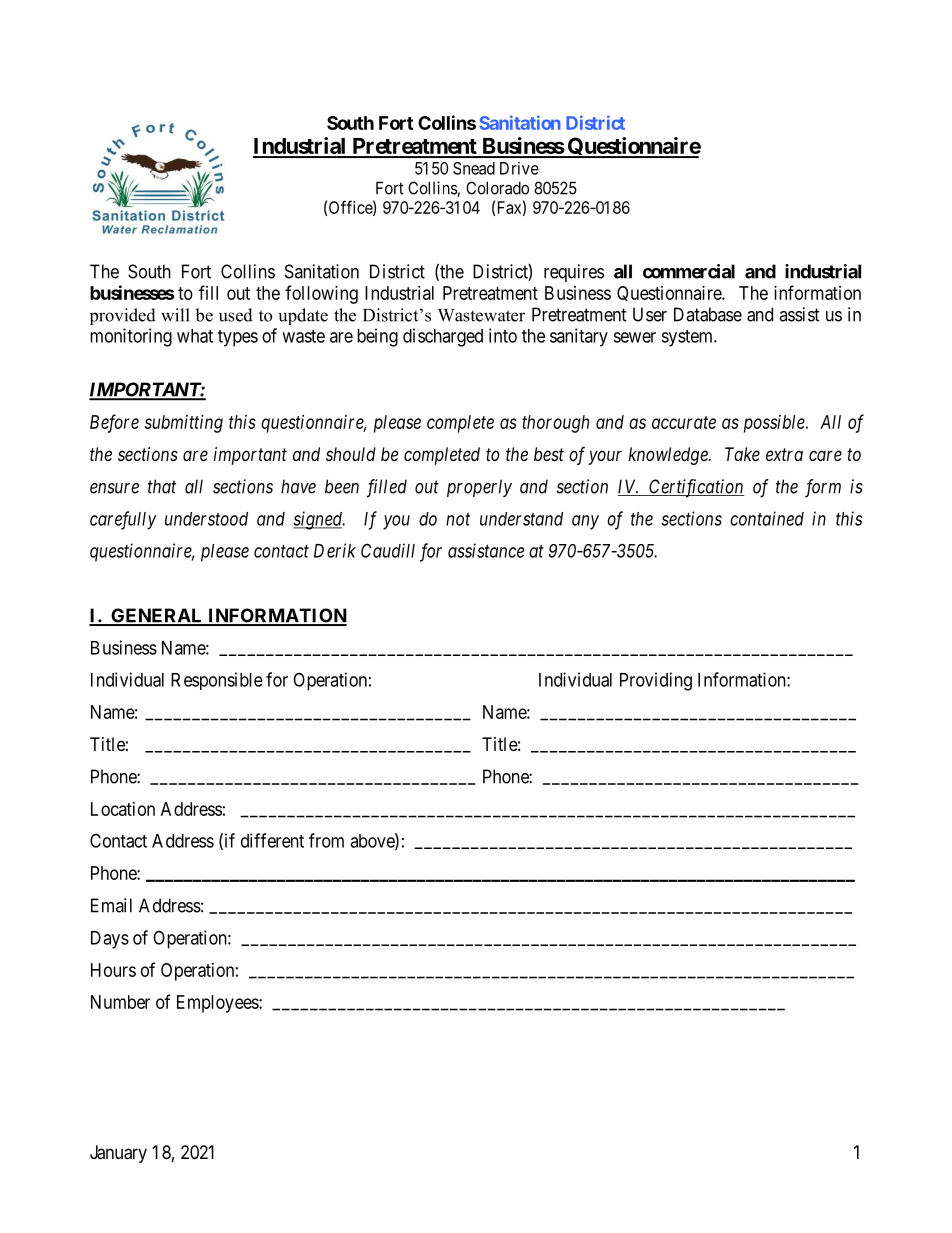 This image has height=1233, width=952. Describe the element at coordinates (497, 188) in the image. I see `Colorado` at that location.
